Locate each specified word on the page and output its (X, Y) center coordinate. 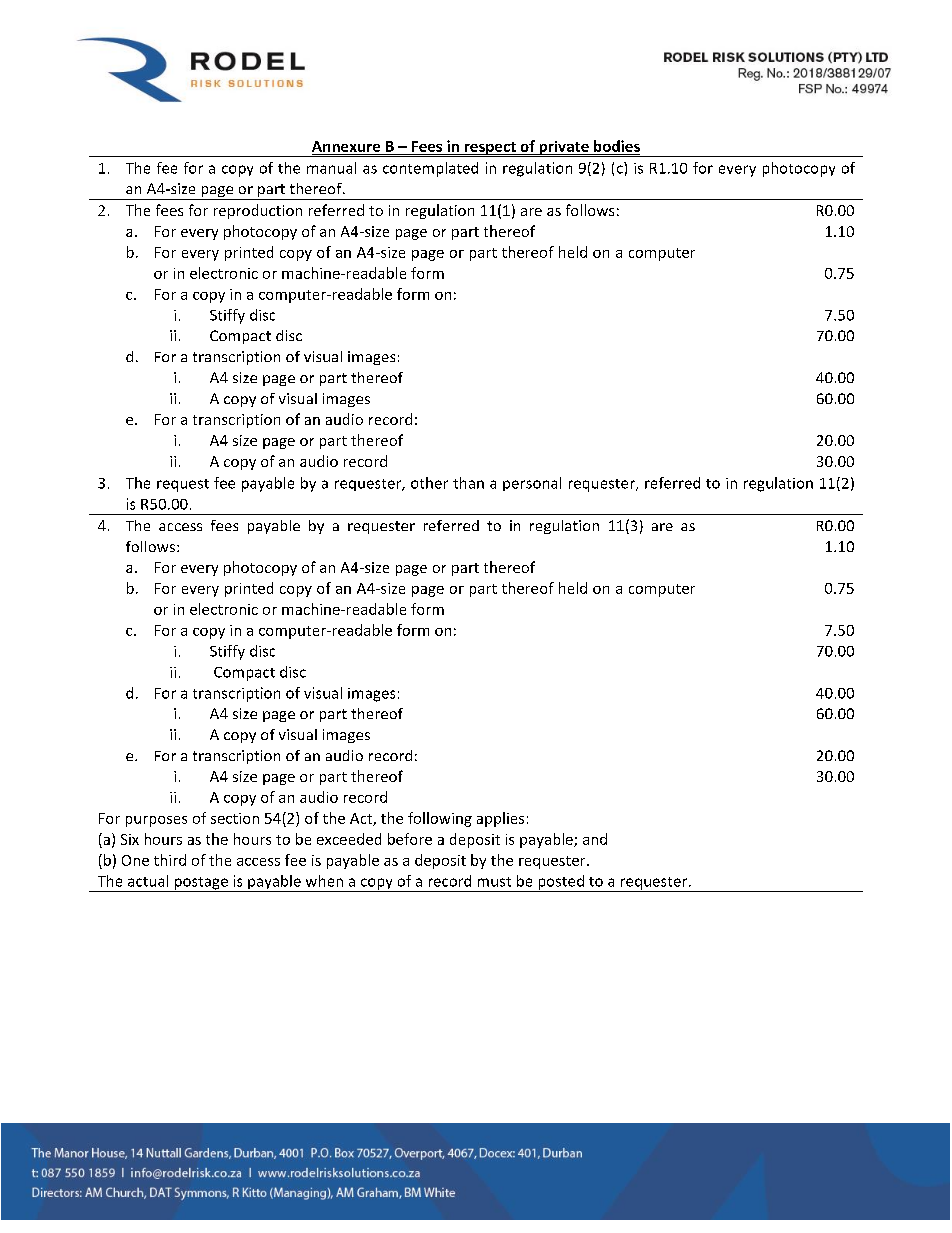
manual (331, 168)
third (170, 860)
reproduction (258, 211)
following (440, 819)
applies (500, 819)
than (468, 483)
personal (532, 484)
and (595, 839)
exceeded (349, 839)
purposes (156, 821)
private (564, 149)
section (235, 818)
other (429, 483)
